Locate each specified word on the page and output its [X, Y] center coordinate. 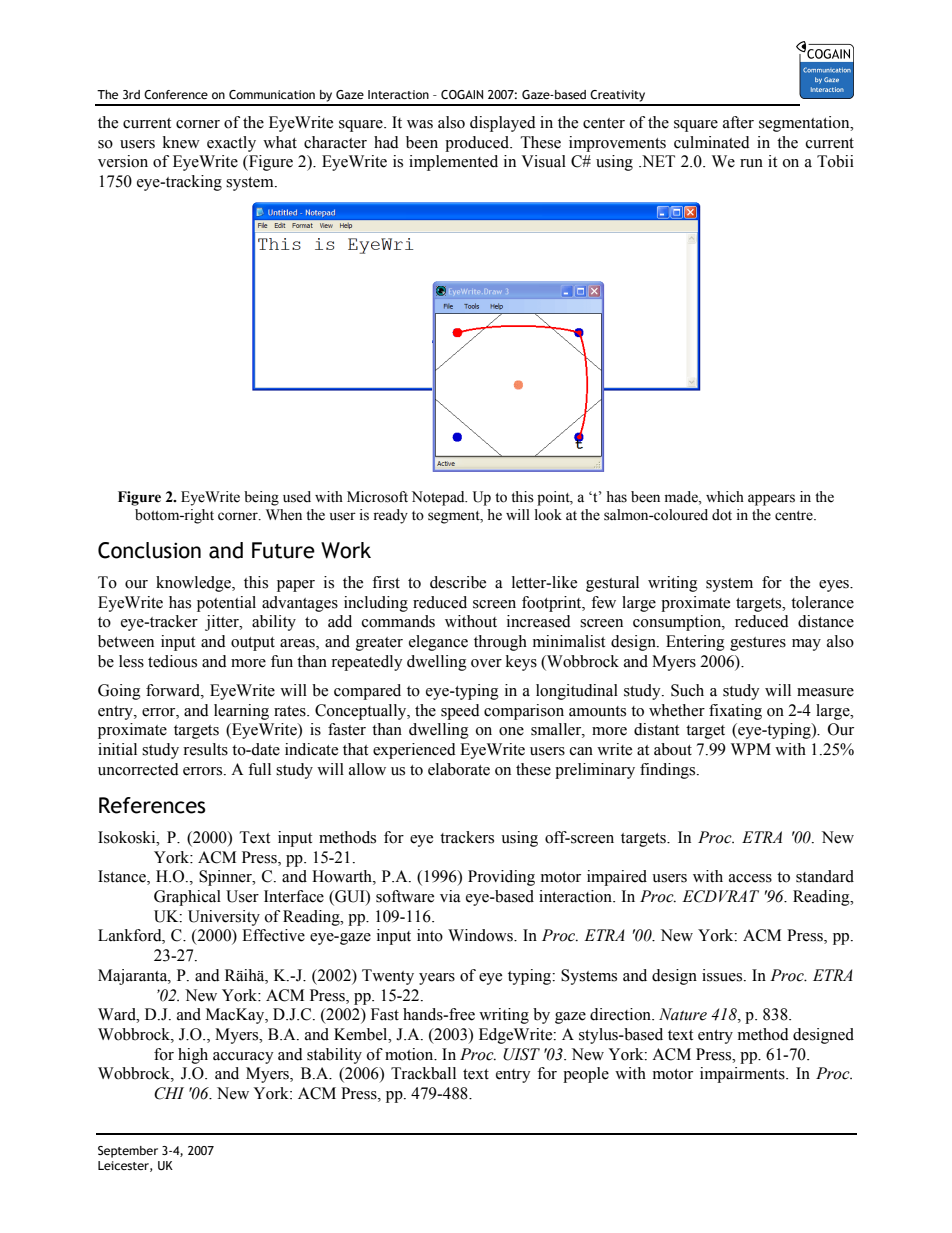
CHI [169, 1093]
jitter [223, 623]
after [738, 122]
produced [478, 144]
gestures [758, 644]
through [500, 643]
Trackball [423, 1073]
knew [181, 142]
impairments [743, 1075]
